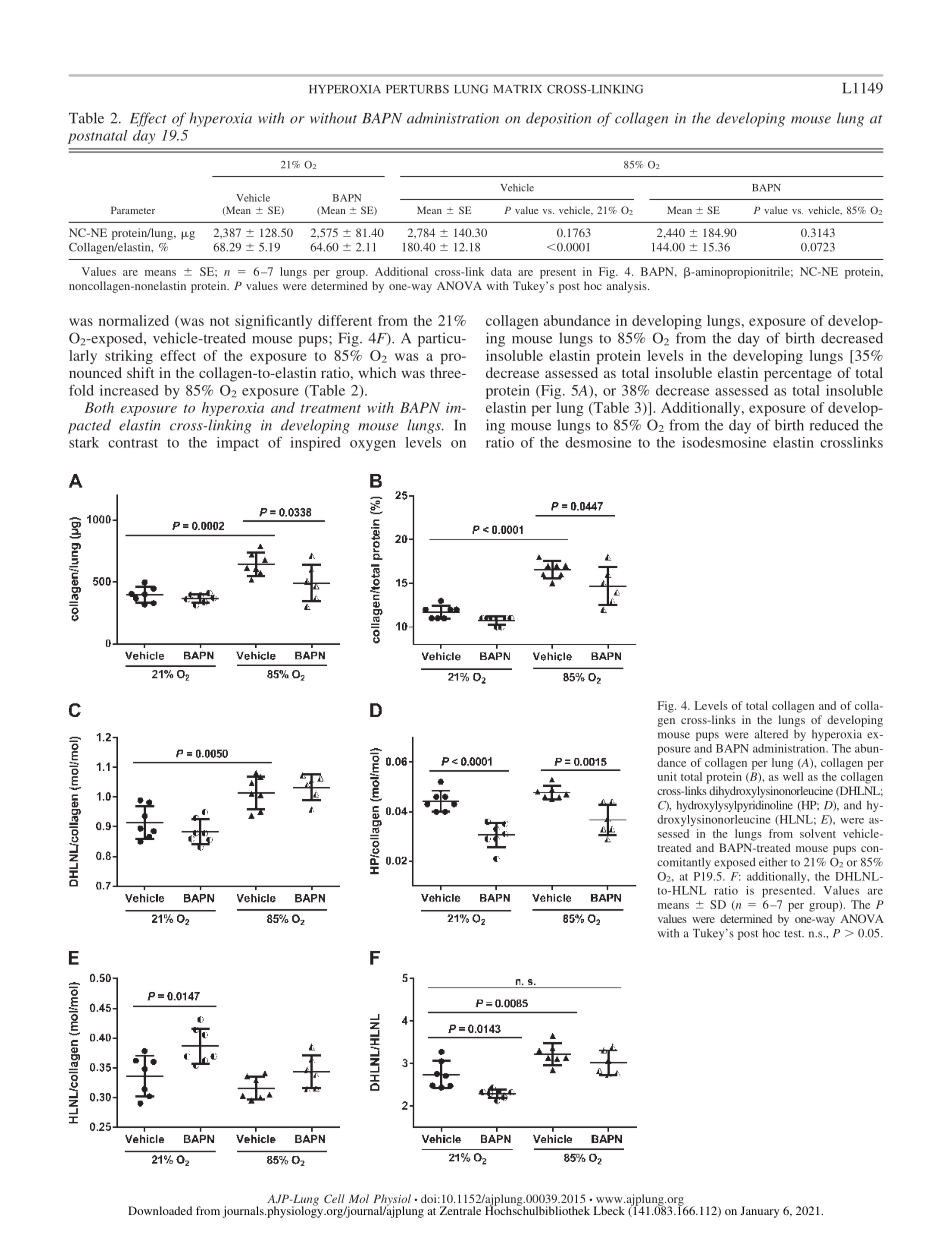 This screenshot has width=952, height=1237. What do you see at coordinates (359, 1198) in the screenshot?
I see `Mol` at bounding box center [359, 1198].
